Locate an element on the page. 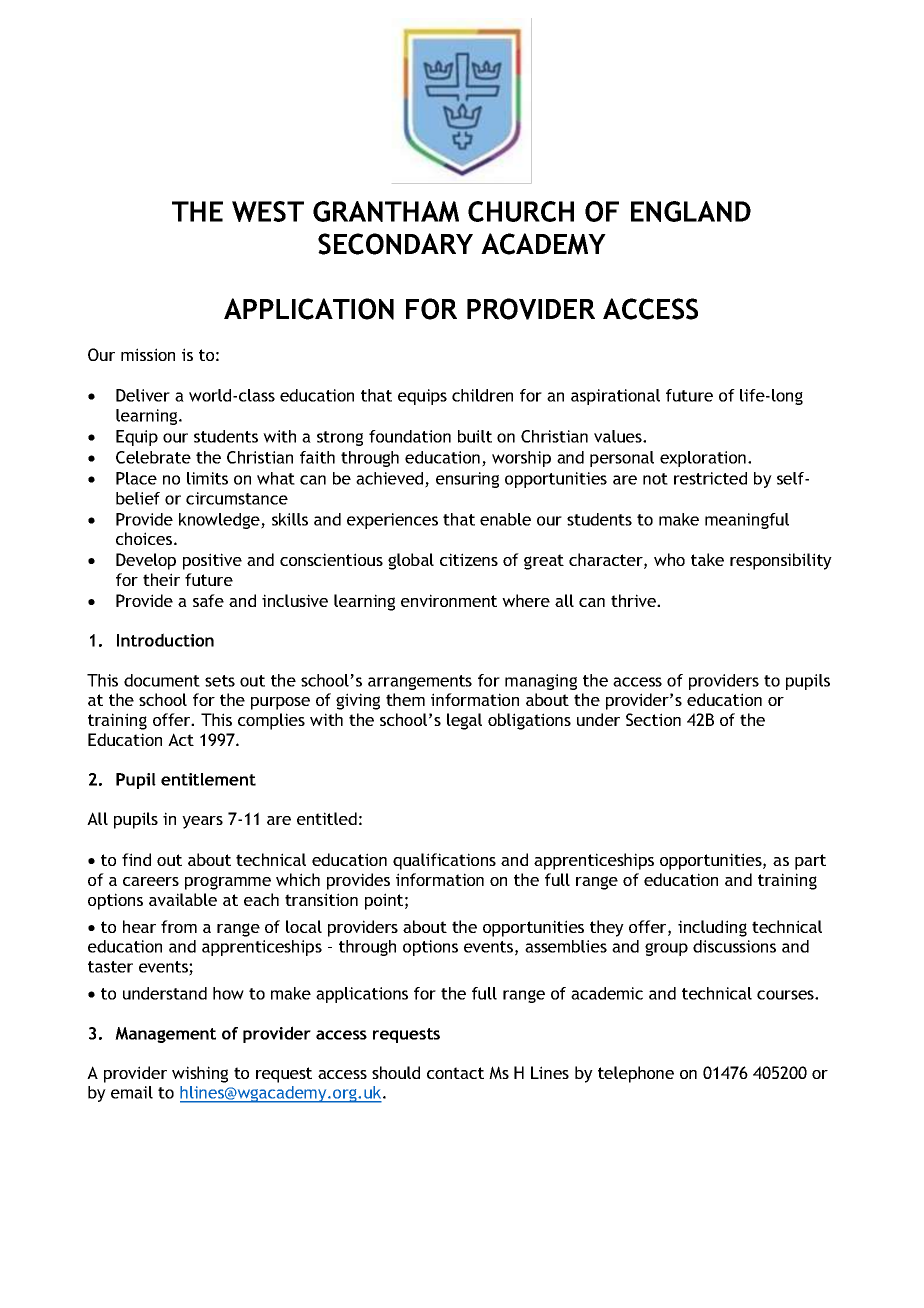 Image resolution: width=924 pixels, height=1308 pixels. ENGLAND is located at coordinates (691, 211).
